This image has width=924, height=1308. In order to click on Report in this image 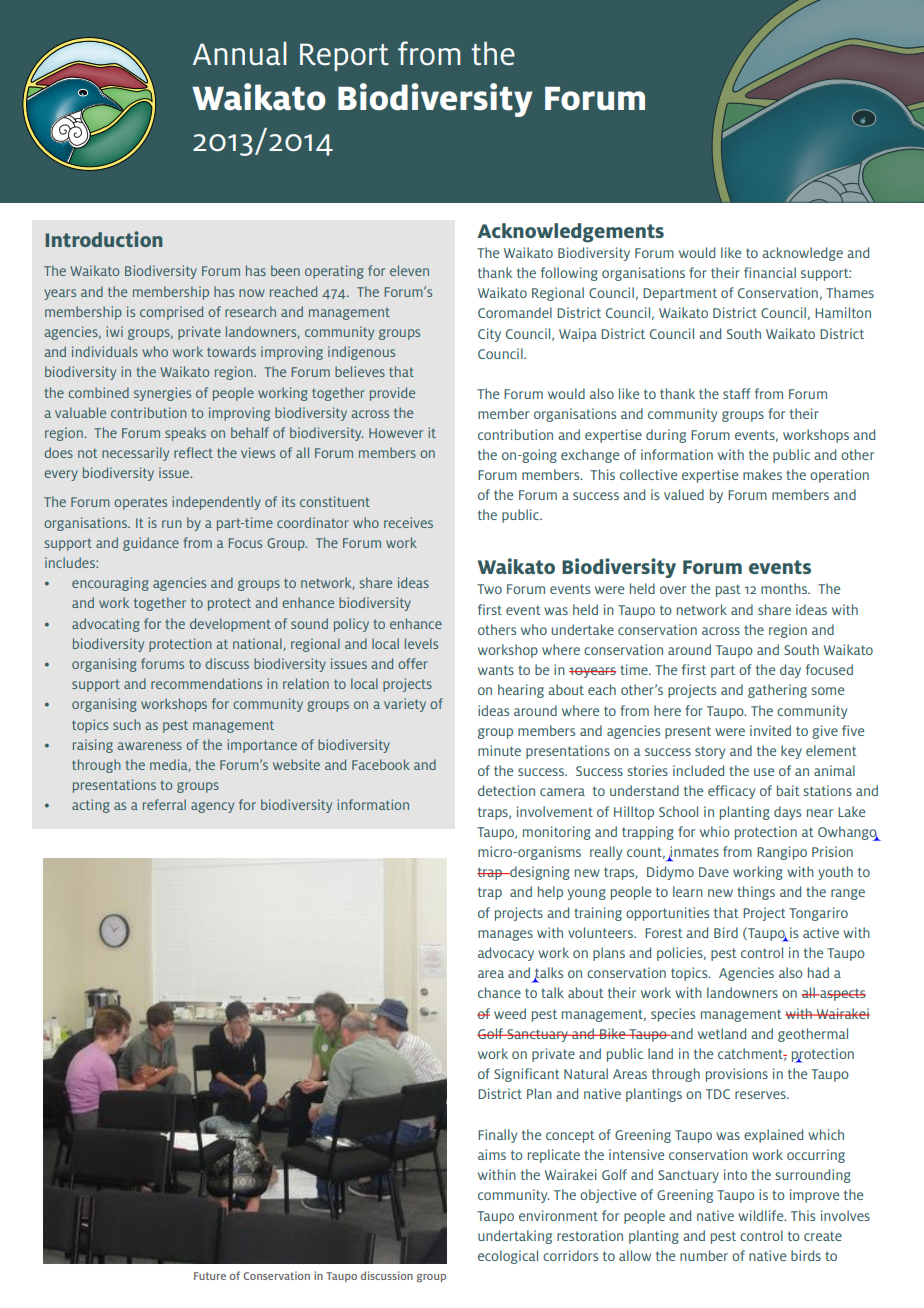, I will do `click(344, 57)`.
